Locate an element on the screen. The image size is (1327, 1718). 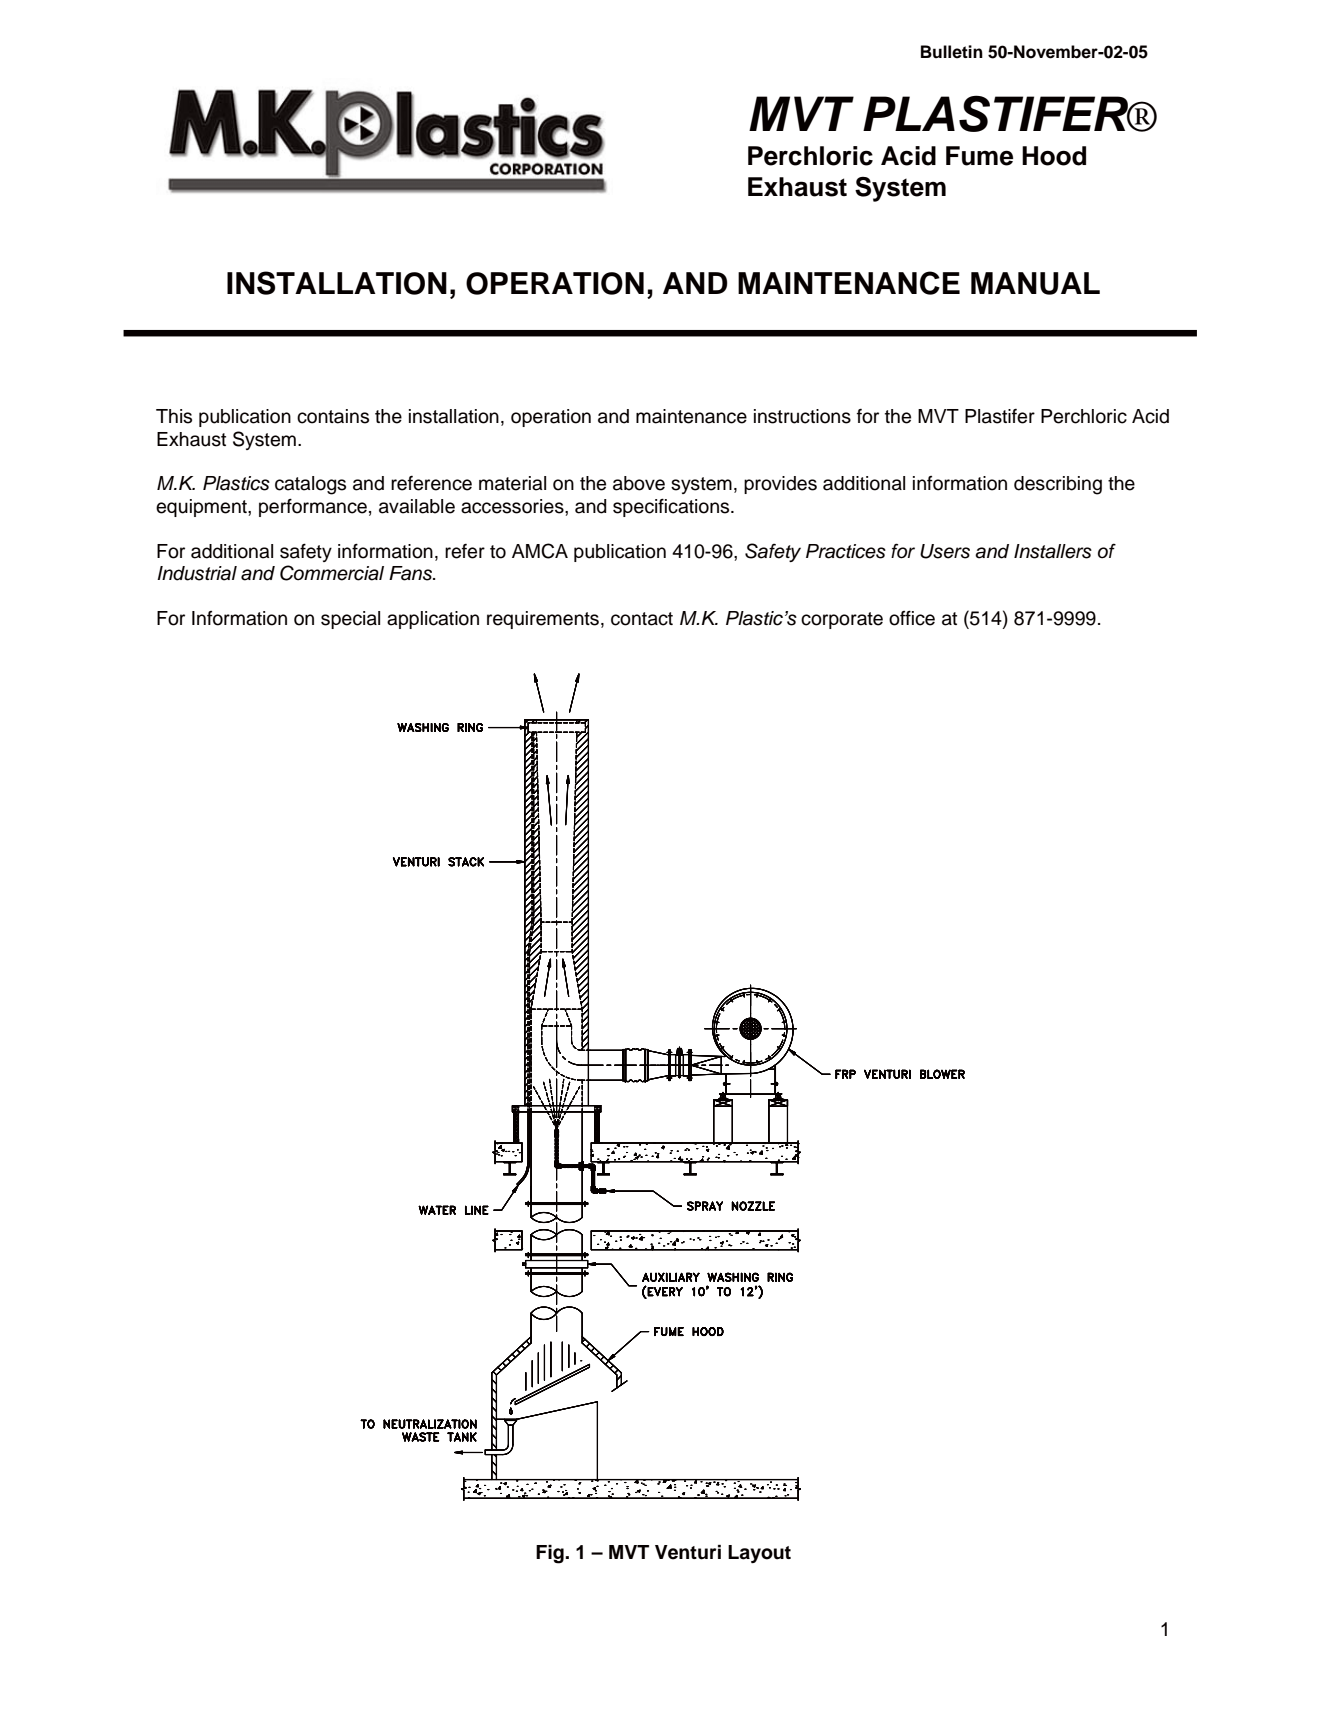
contains is located at coordinates (333, 416).
